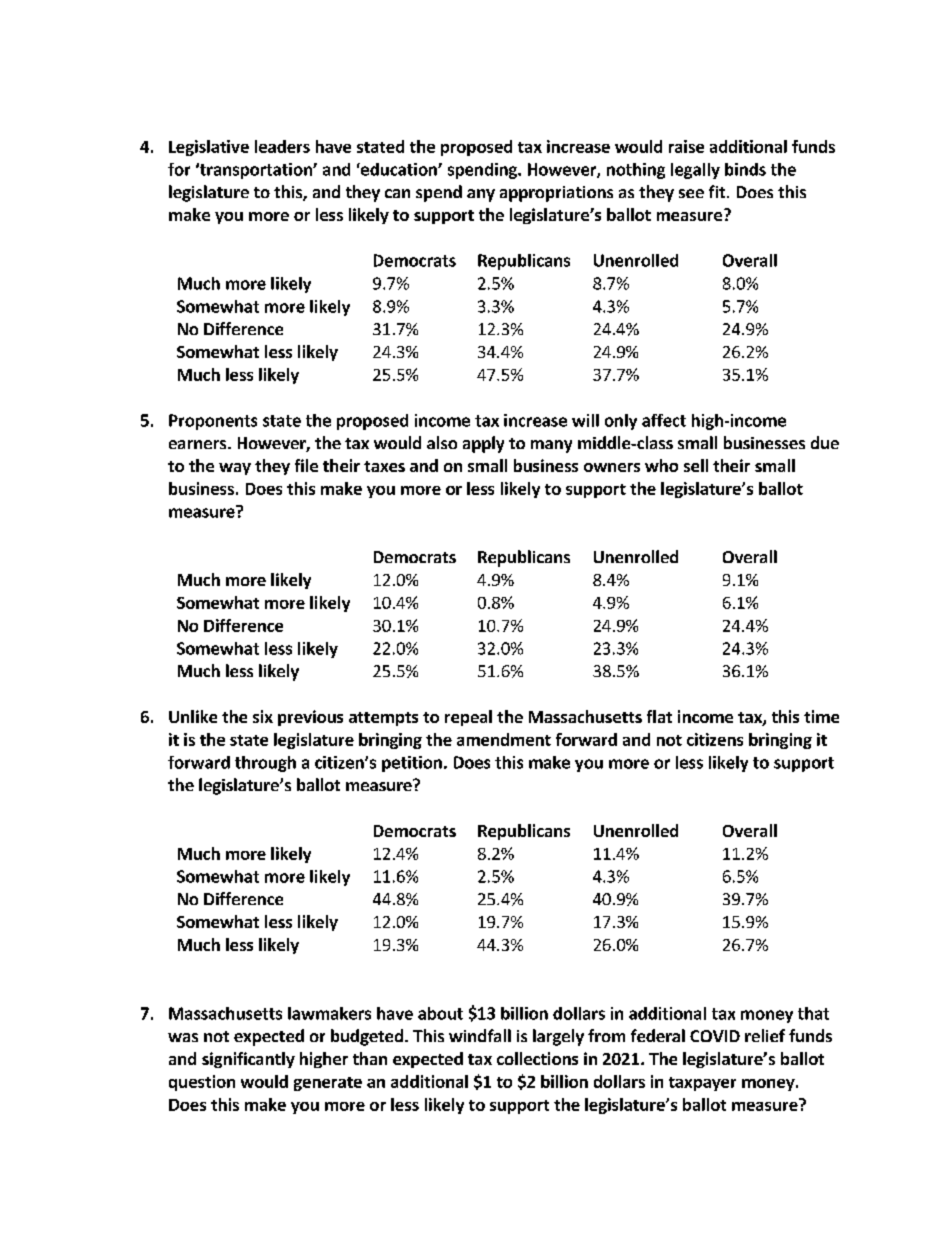  Describe the element at coordinates (483, 444) in the document. I see `apply` at that location.
